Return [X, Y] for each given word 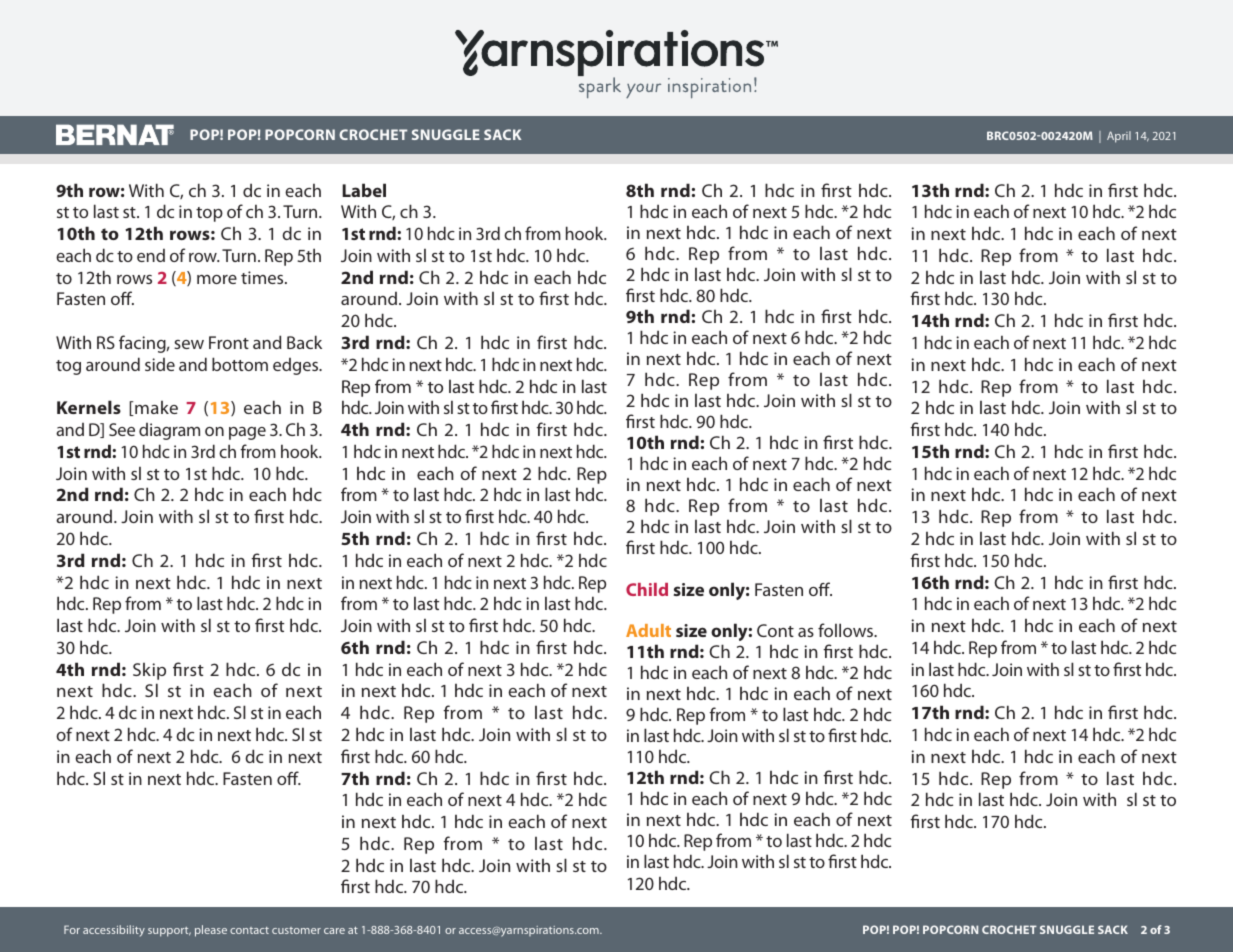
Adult [648, 630]
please [211, 931]
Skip [149, 671]
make [155, 408]
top [209, 214]
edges [297, 366]
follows [847, 630]
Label [364, 190]
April [1119, 137]
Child [647, 589]
